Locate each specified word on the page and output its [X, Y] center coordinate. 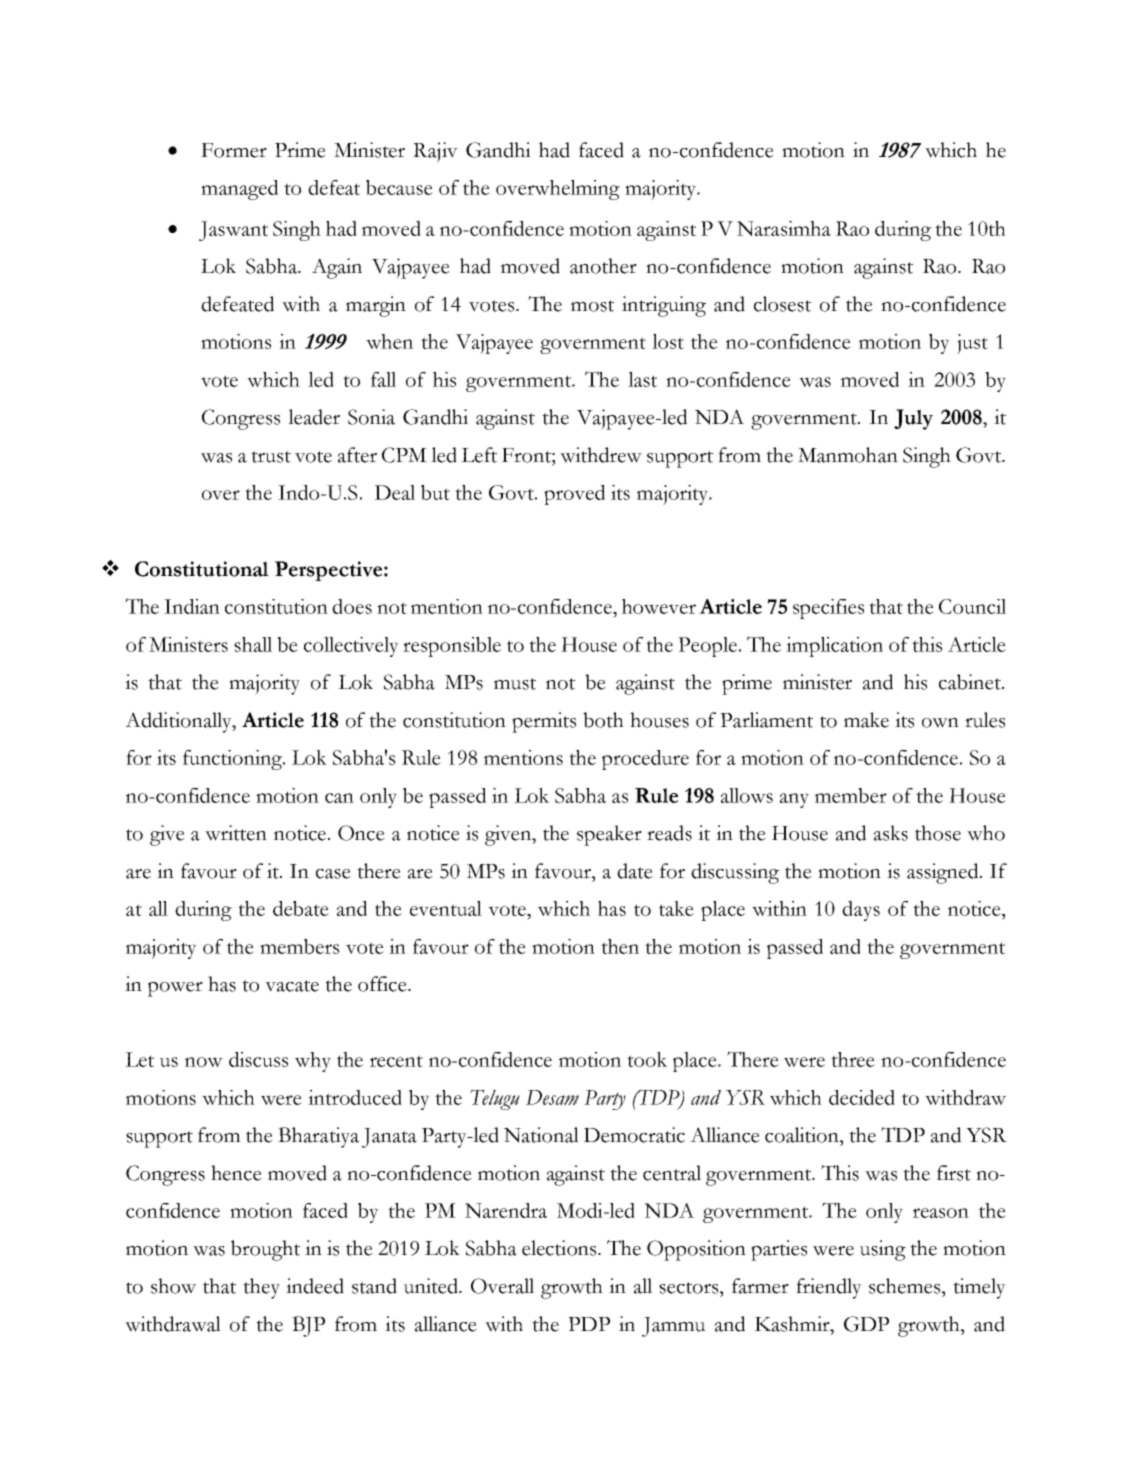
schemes [906, 1286]
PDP [589, 1324]
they [261, 1288]
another [603, 266]
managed [239, 190]
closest [782, 304]
